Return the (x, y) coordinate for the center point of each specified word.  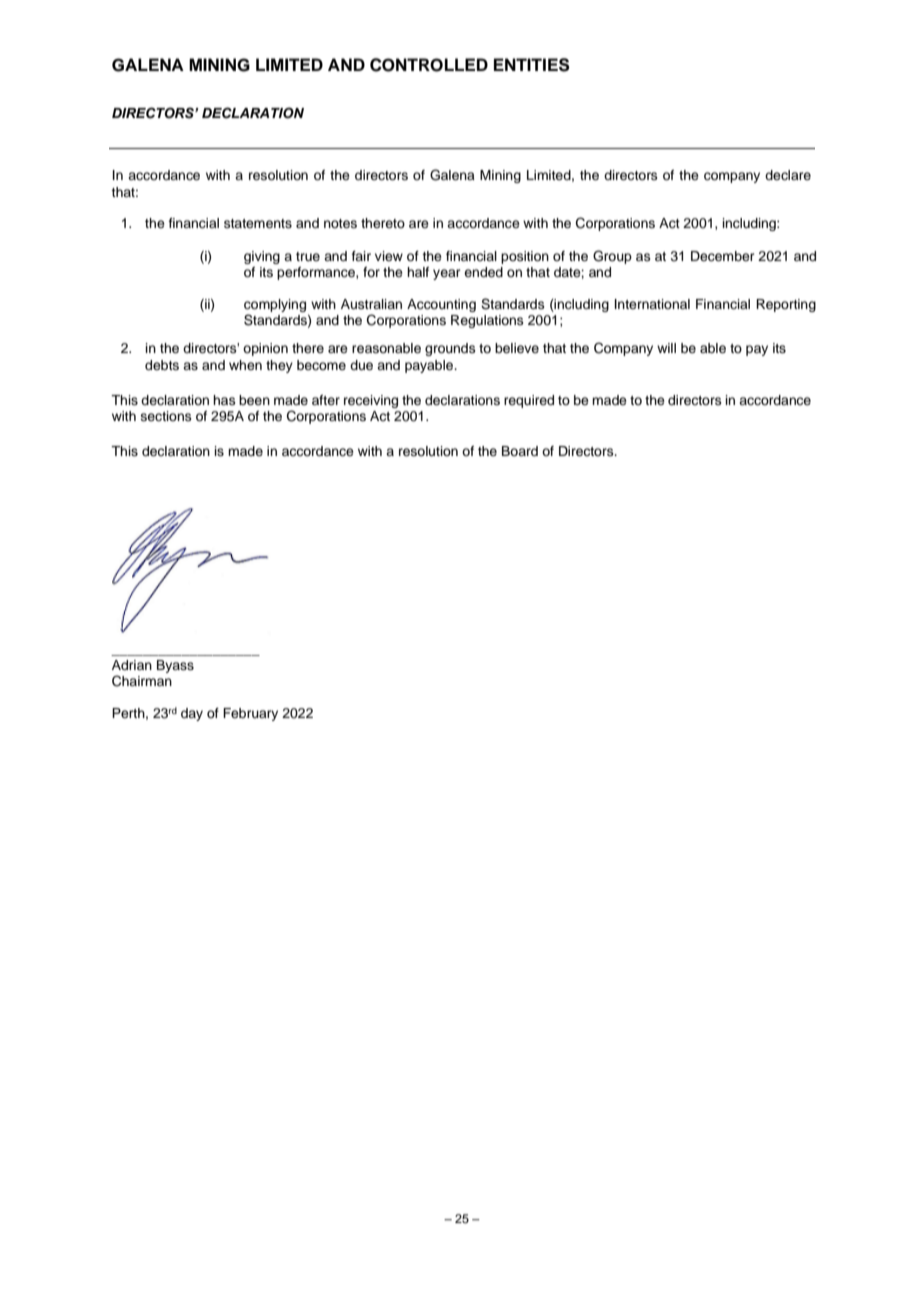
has (224, 400)
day (192, 714)
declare (788, 175)
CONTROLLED (429, 65)
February (250, 714)
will (666, 348)
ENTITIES (532, 65)
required (529, 401)
